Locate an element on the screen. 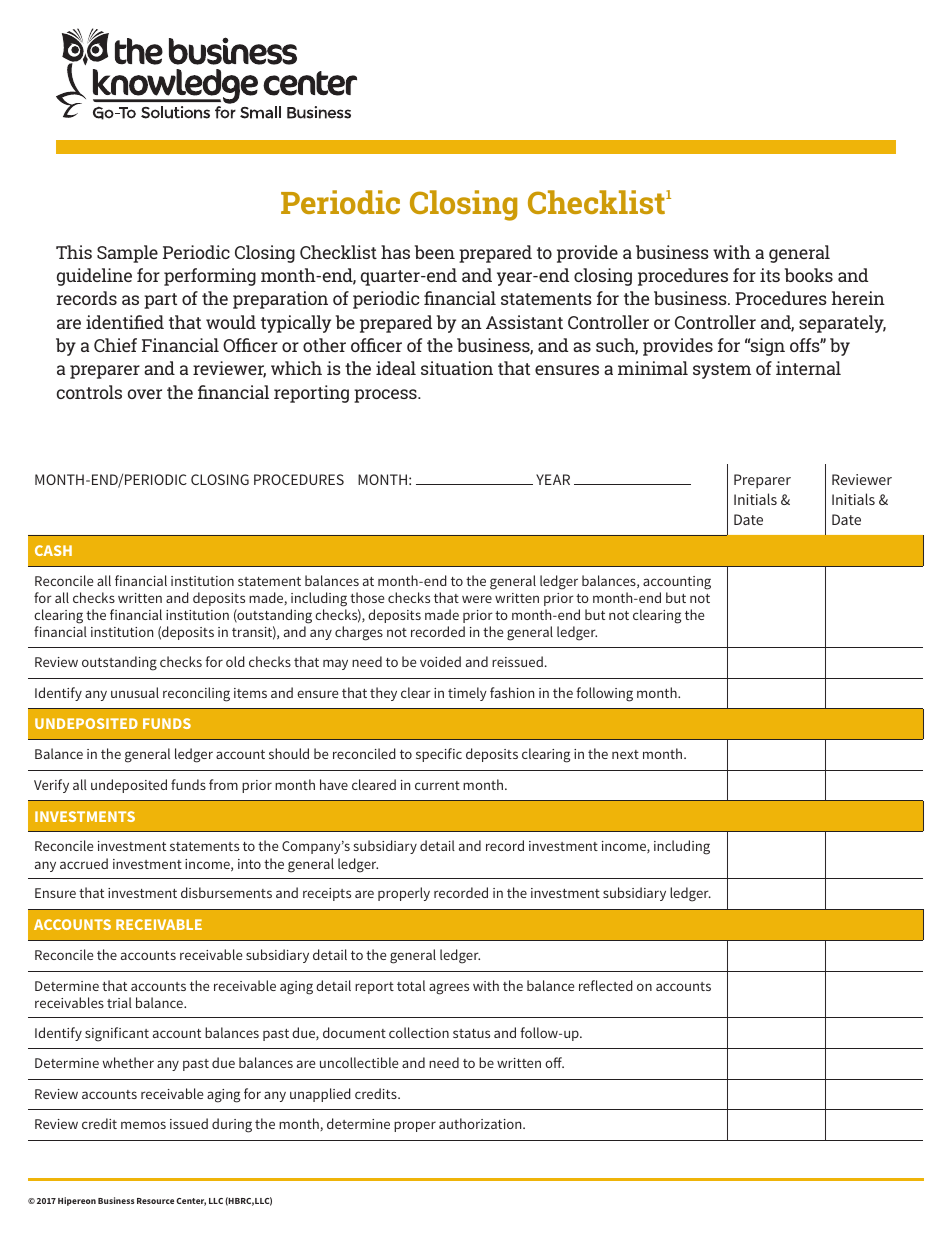 This screenshot has width=952, height=1233. agrees is located at coordinates (449, 989).
